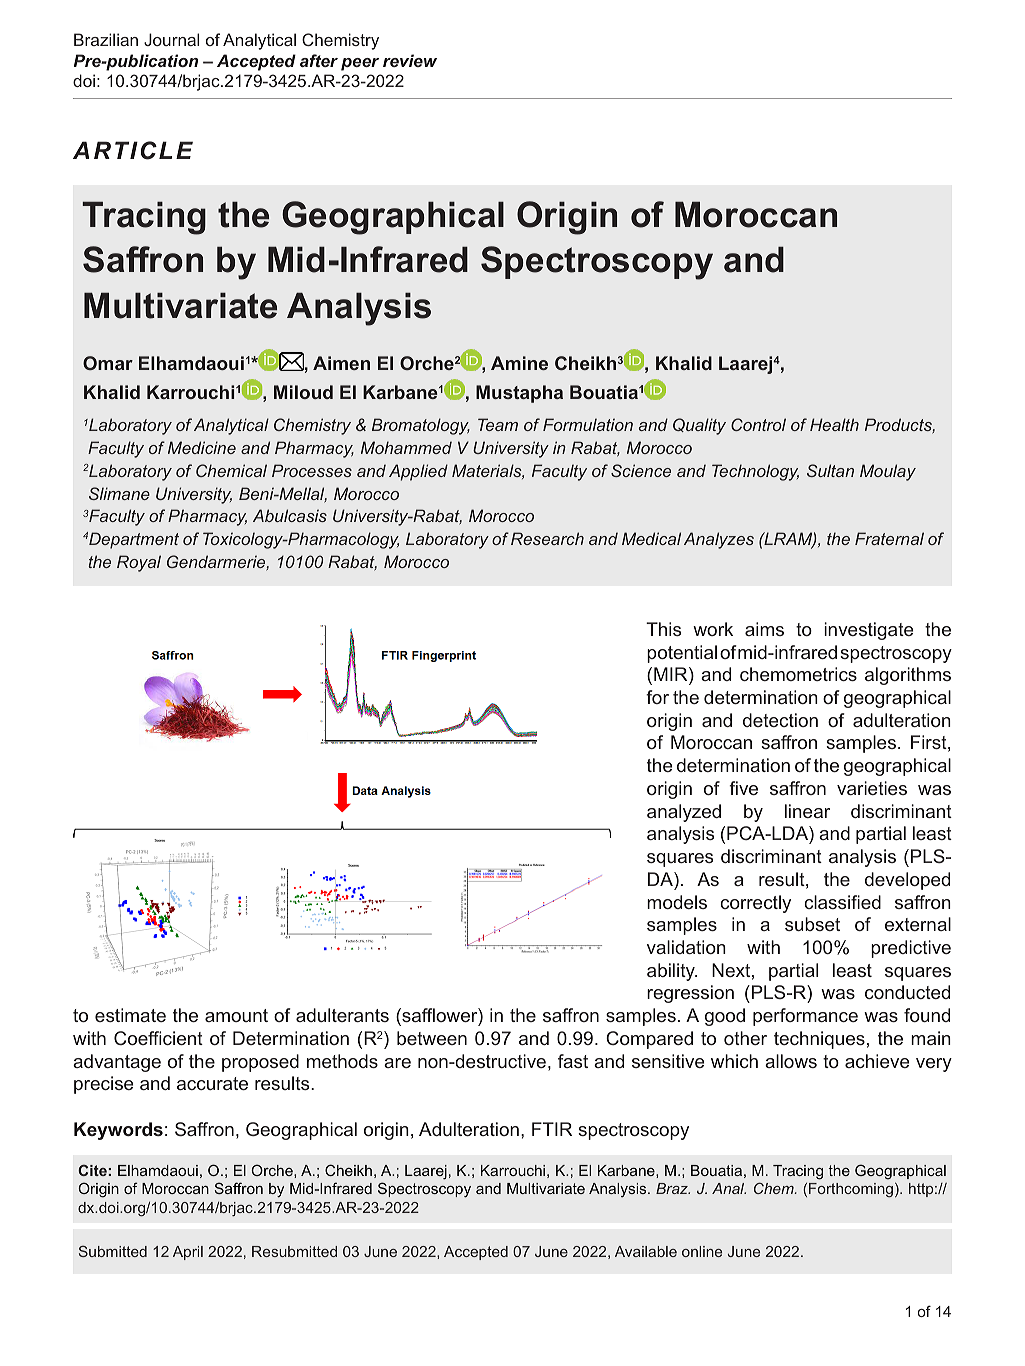  Describe the element at coordinates (171, 39) in the screenshot. I see `Journal` at that location.
